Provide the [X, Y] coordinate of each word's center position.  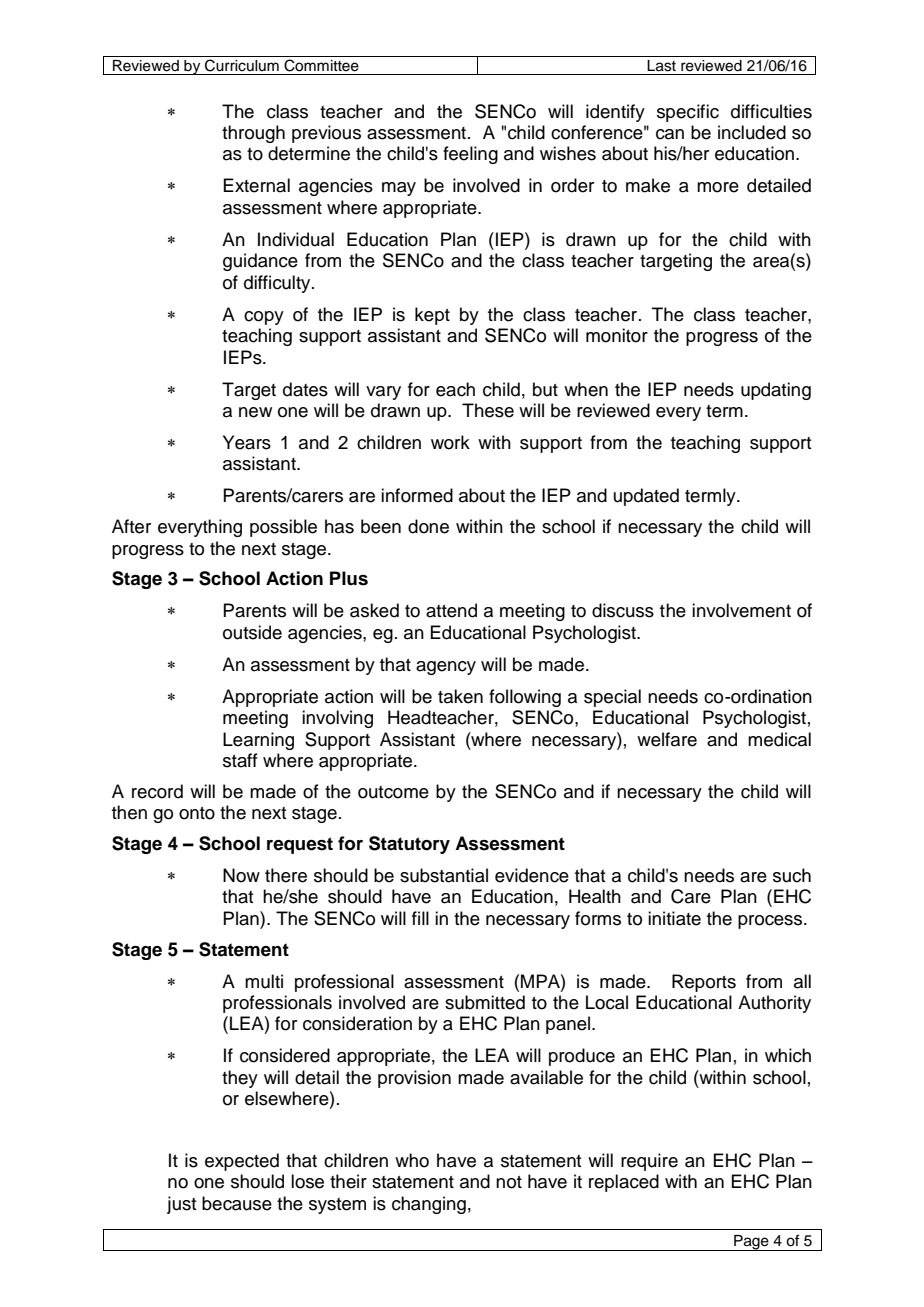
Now [241, 875]
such [792, 875]
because [237, 1203]
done [428, 526]
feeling [470, 155]
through [253, 134]
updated [646, 497]
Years [247, 442]
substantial [444, 875]
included [752, 132]
